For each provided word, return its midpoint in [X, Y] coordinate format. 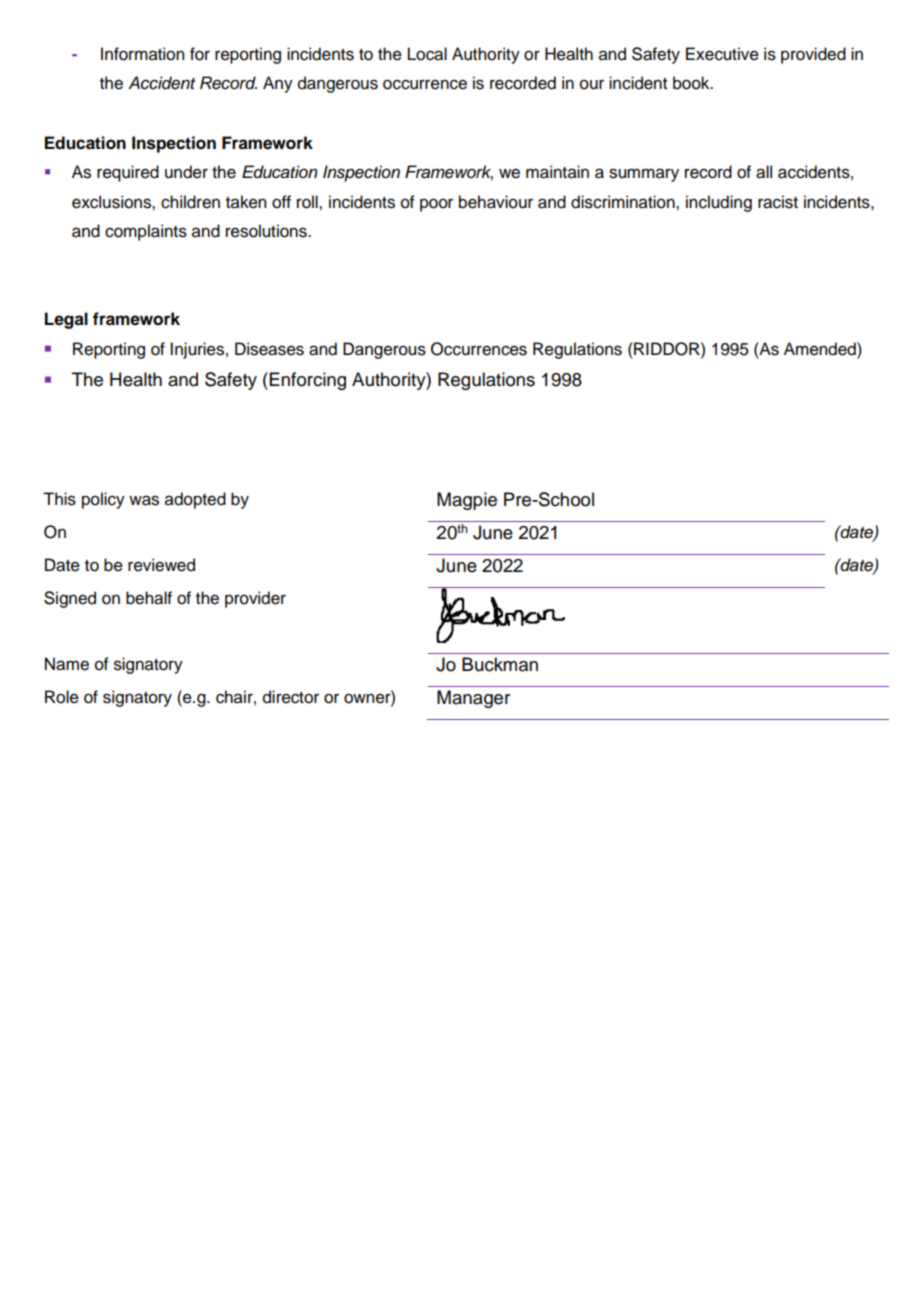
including [719, 203]
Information [142, 54]
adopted [195, 500]
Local [427, 54]
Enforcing [308, 381]
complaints [146, 232]
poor [436, 205]
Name [67, 664]
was [144, 500]
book [692, 83]
